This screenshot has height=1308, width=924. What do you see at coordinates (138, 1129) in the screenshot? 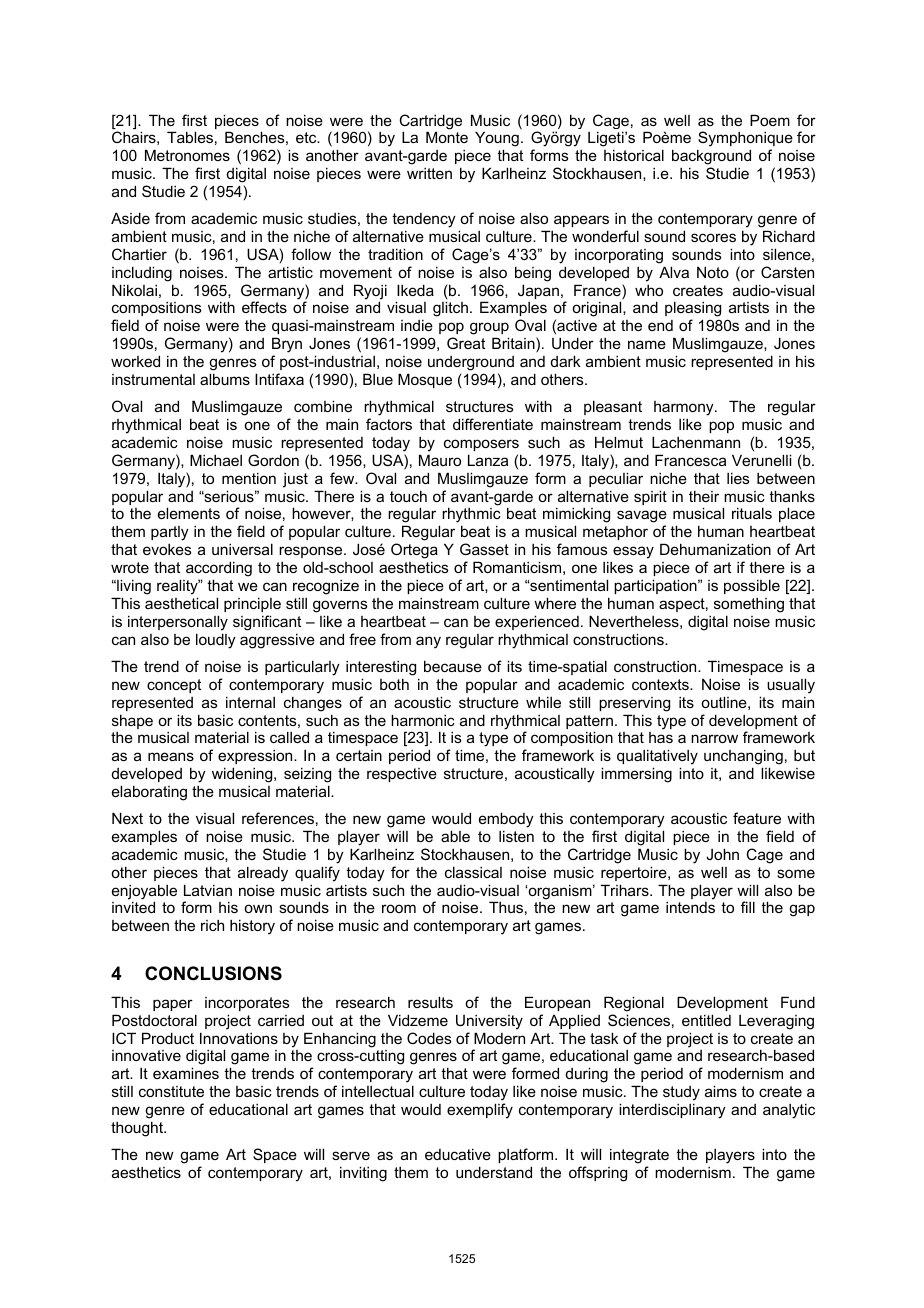
I see `thought` at bounding box center [138, 1129].
